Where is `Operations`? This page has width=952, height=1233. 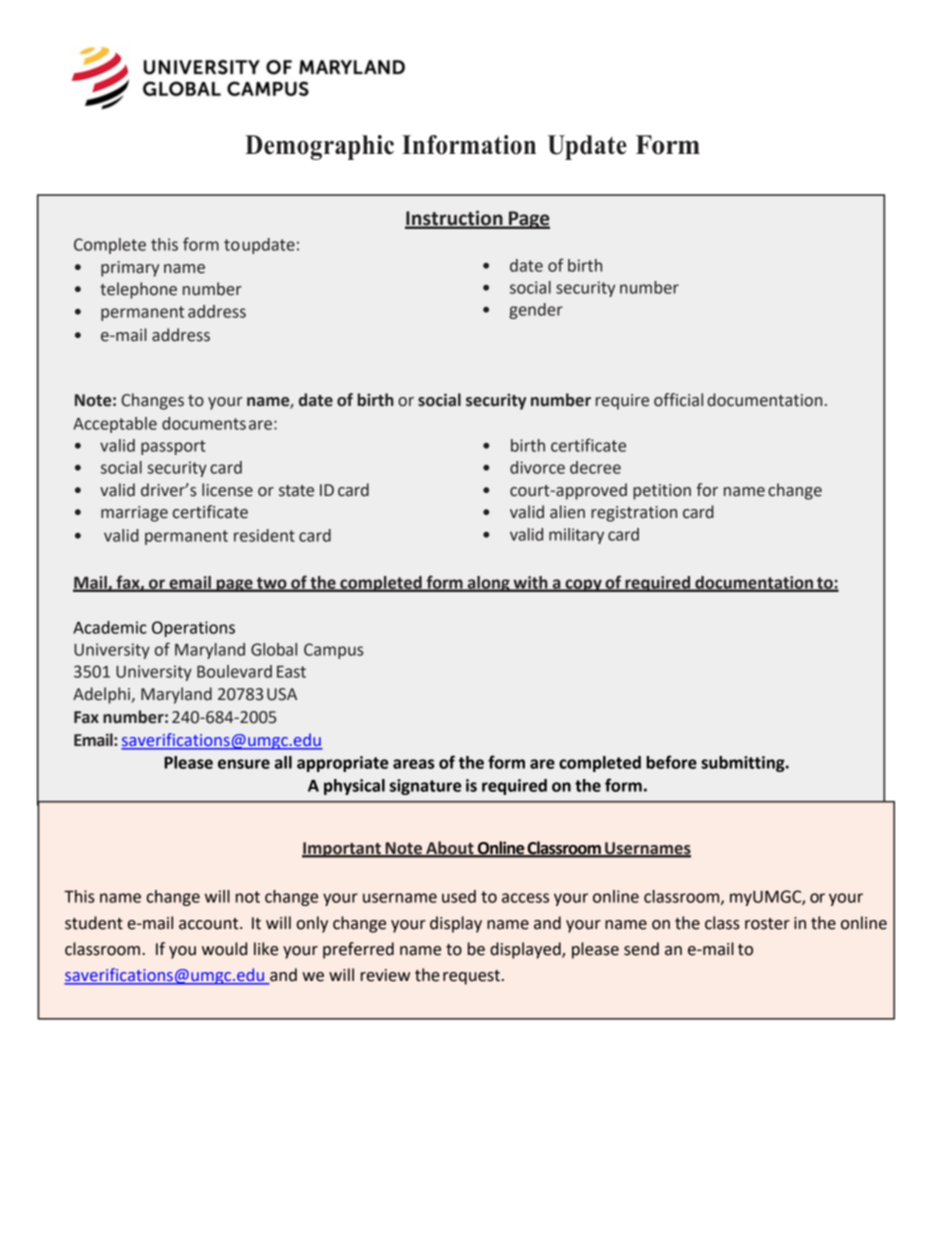
Operations is located at coordinates (193, 629).
